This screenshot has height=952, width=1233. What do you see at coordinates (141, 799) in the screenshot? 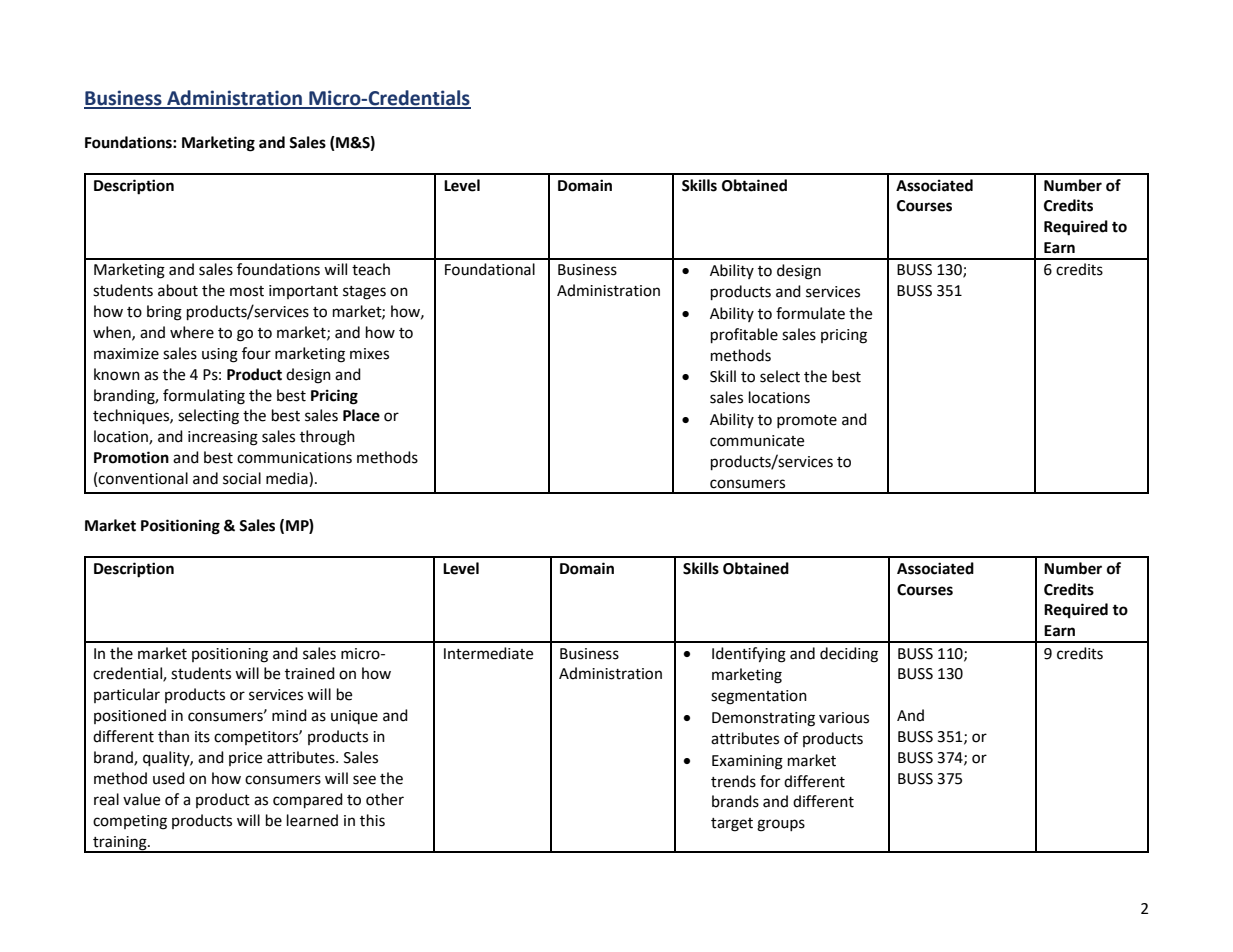
I see `value` at bounding box center [141, 799].
